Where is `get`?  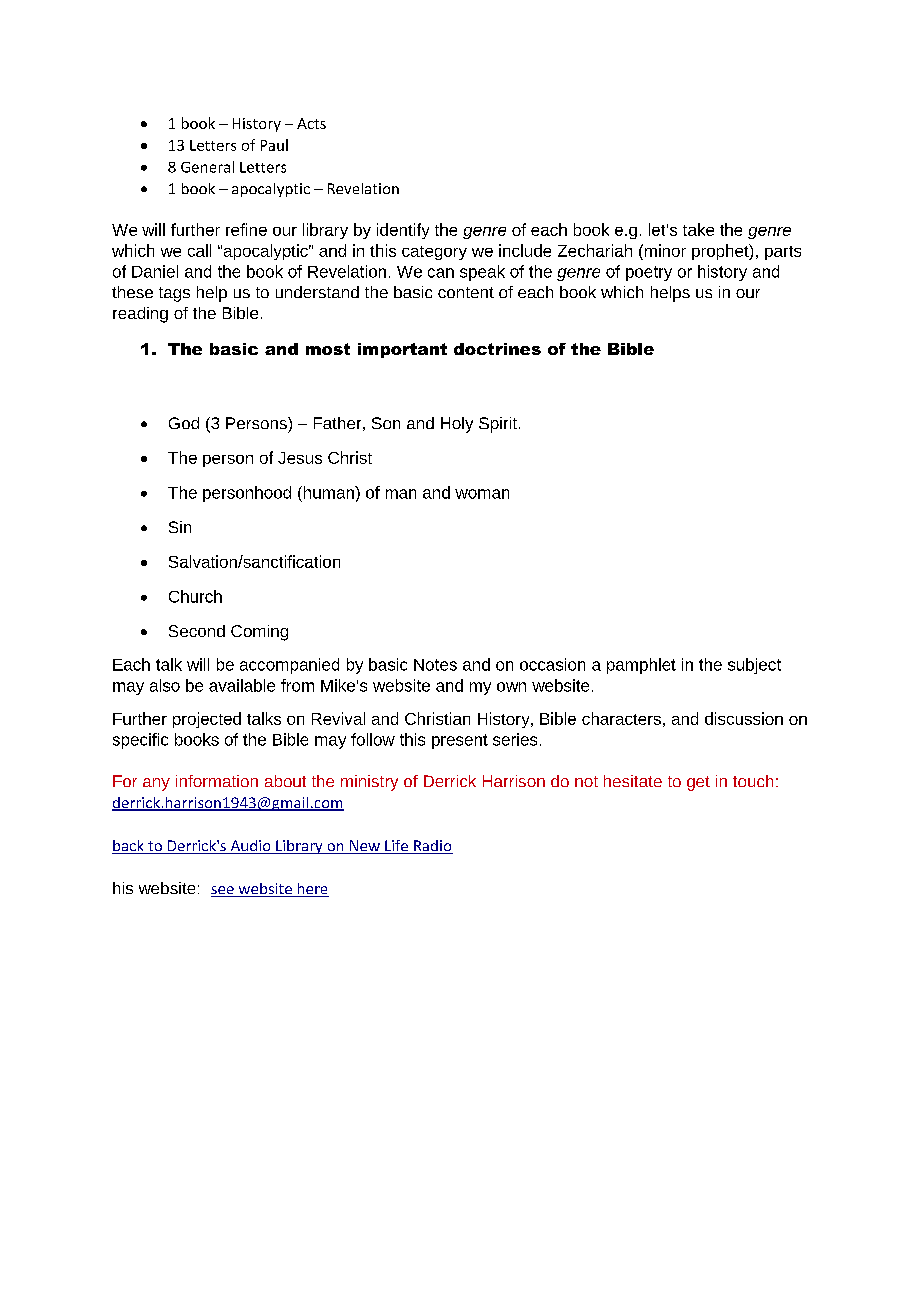
get is located at coordinates (698, 783).
